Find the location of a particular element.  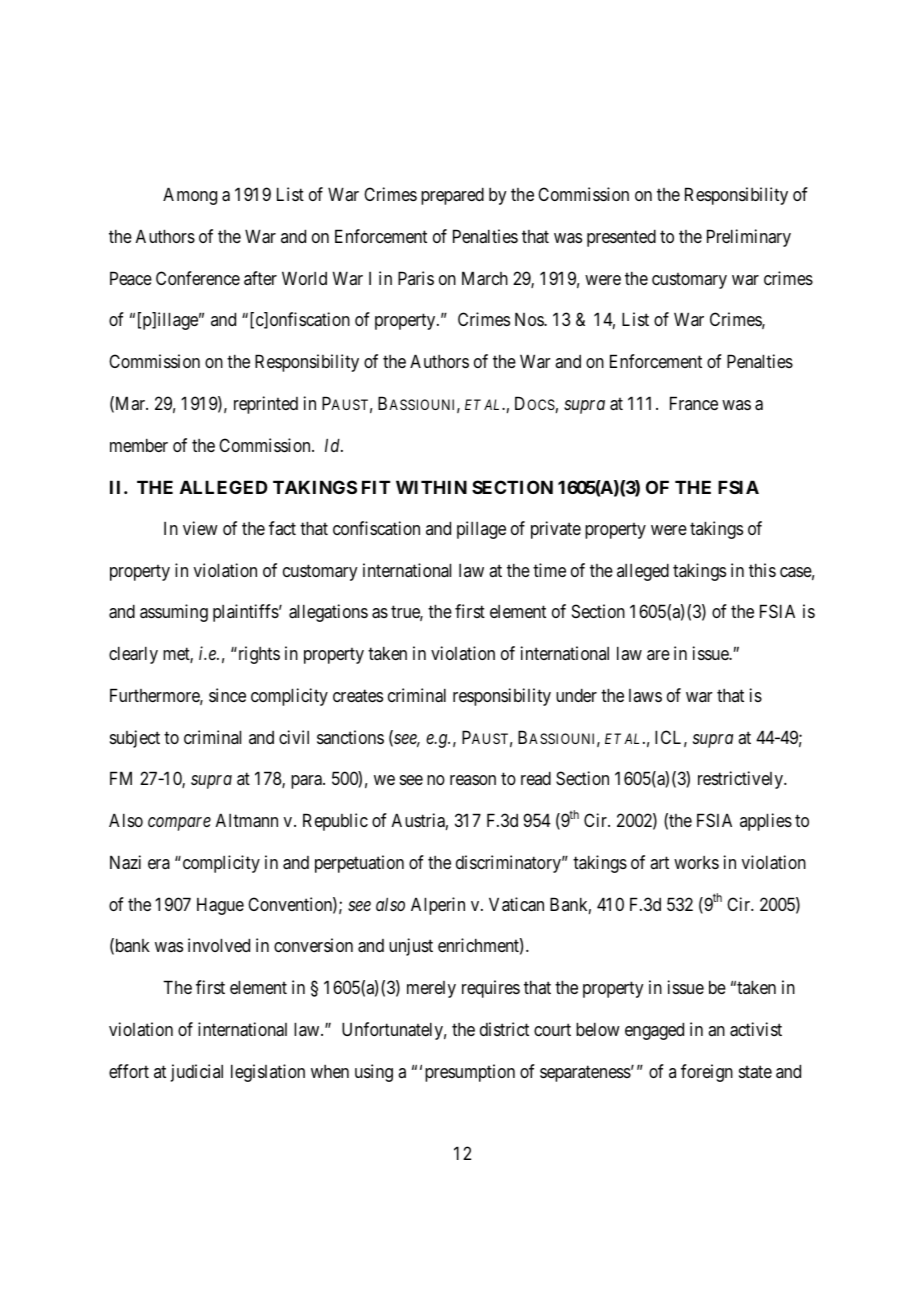

presumption is located at coordinates (470, 1073).
